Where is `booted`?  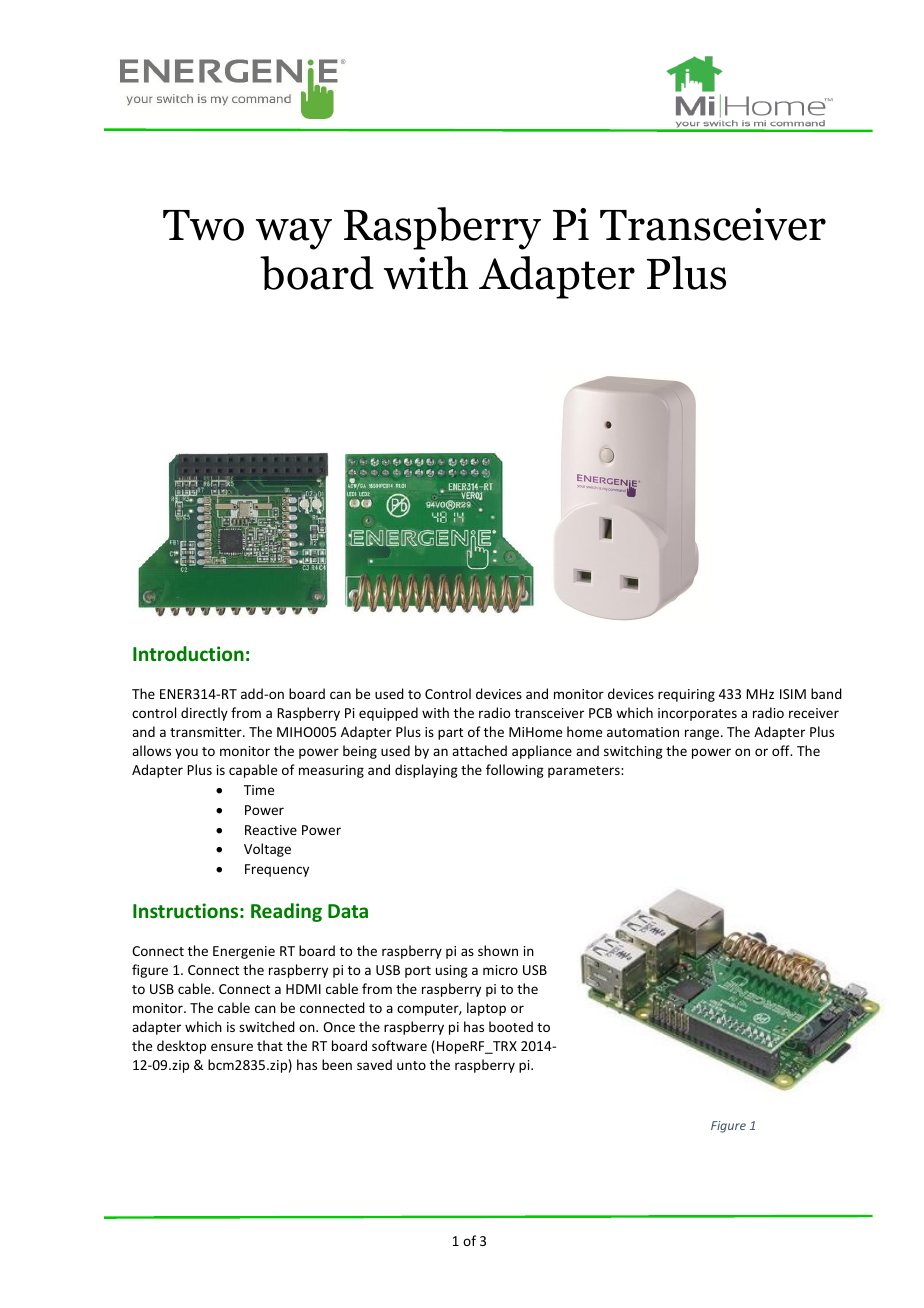 booted is located at coordinates (511, 1026).
